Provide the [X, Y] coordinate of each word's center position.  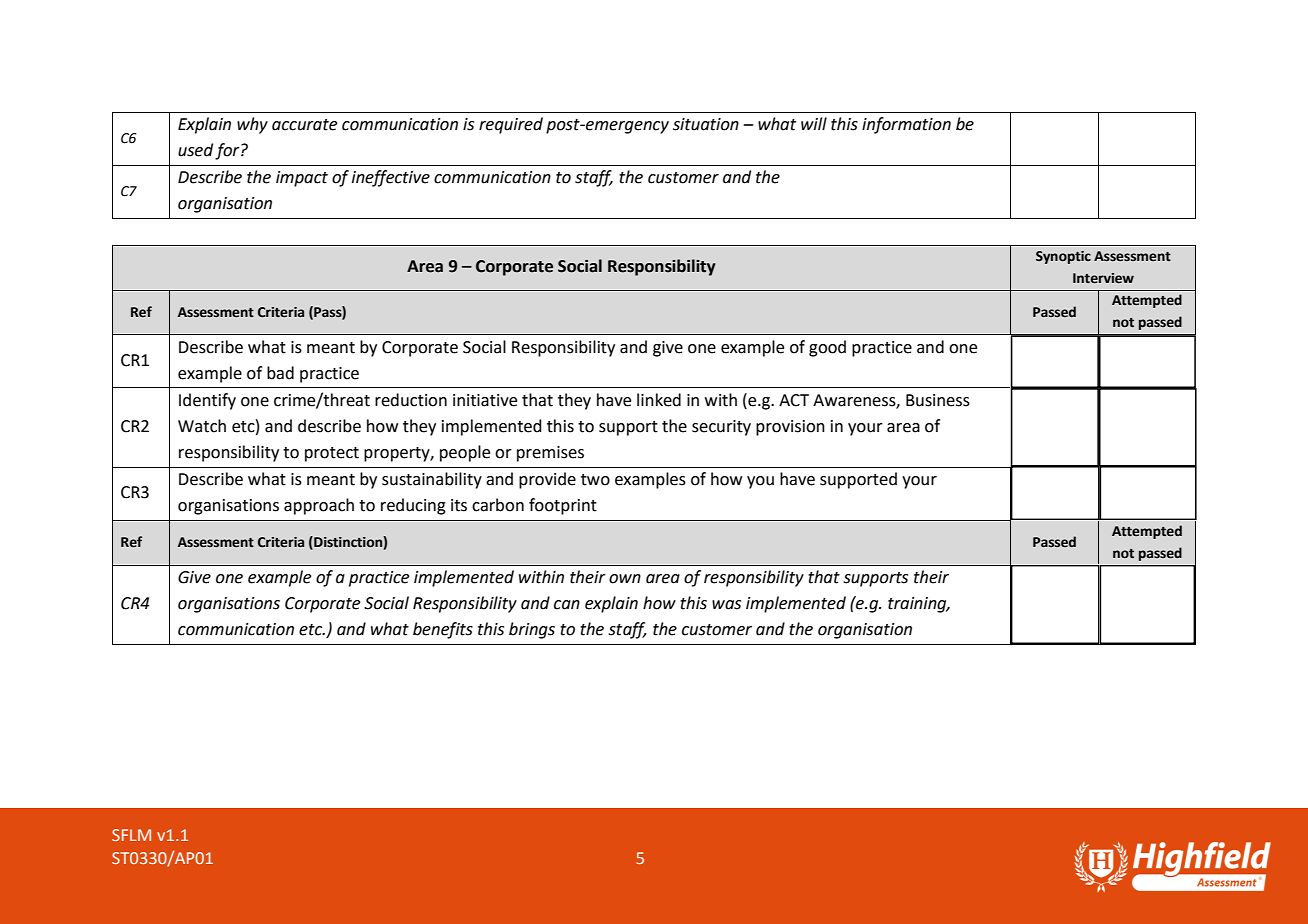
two [595, 480]
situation [706, 124]
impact [302, 179]
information [906, 125]
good [827, 348]
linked [659, 400]
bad [280, 373]
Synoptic [1063, 257]
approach [319, 506]
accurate [304, 125]
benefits [443, 630]
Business [938, 400]
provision [790, 428]
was [726, 605]
